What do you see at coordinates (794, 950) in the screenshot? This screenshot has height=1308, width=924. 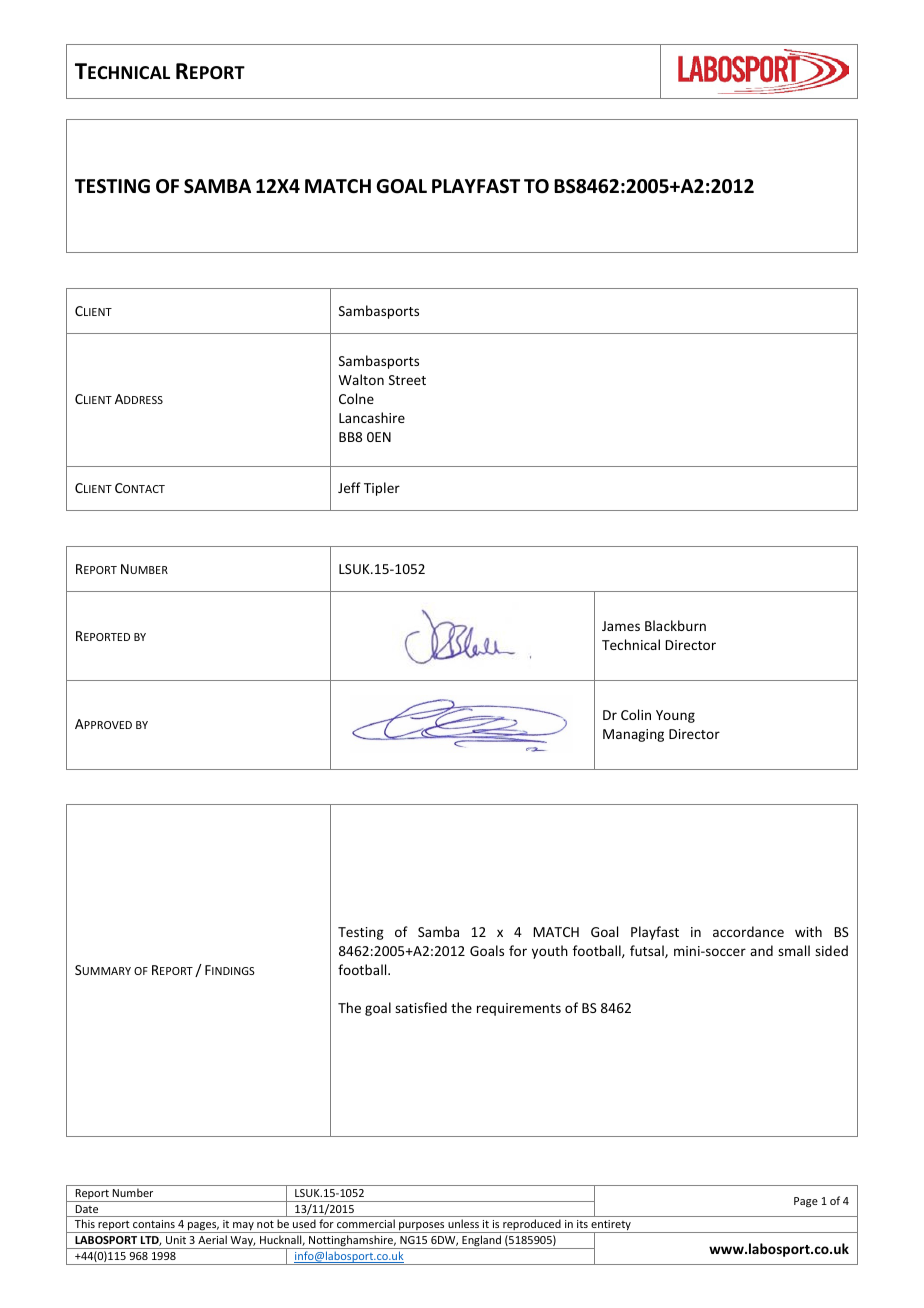 I see `small` at bounding box center [794, 950].
